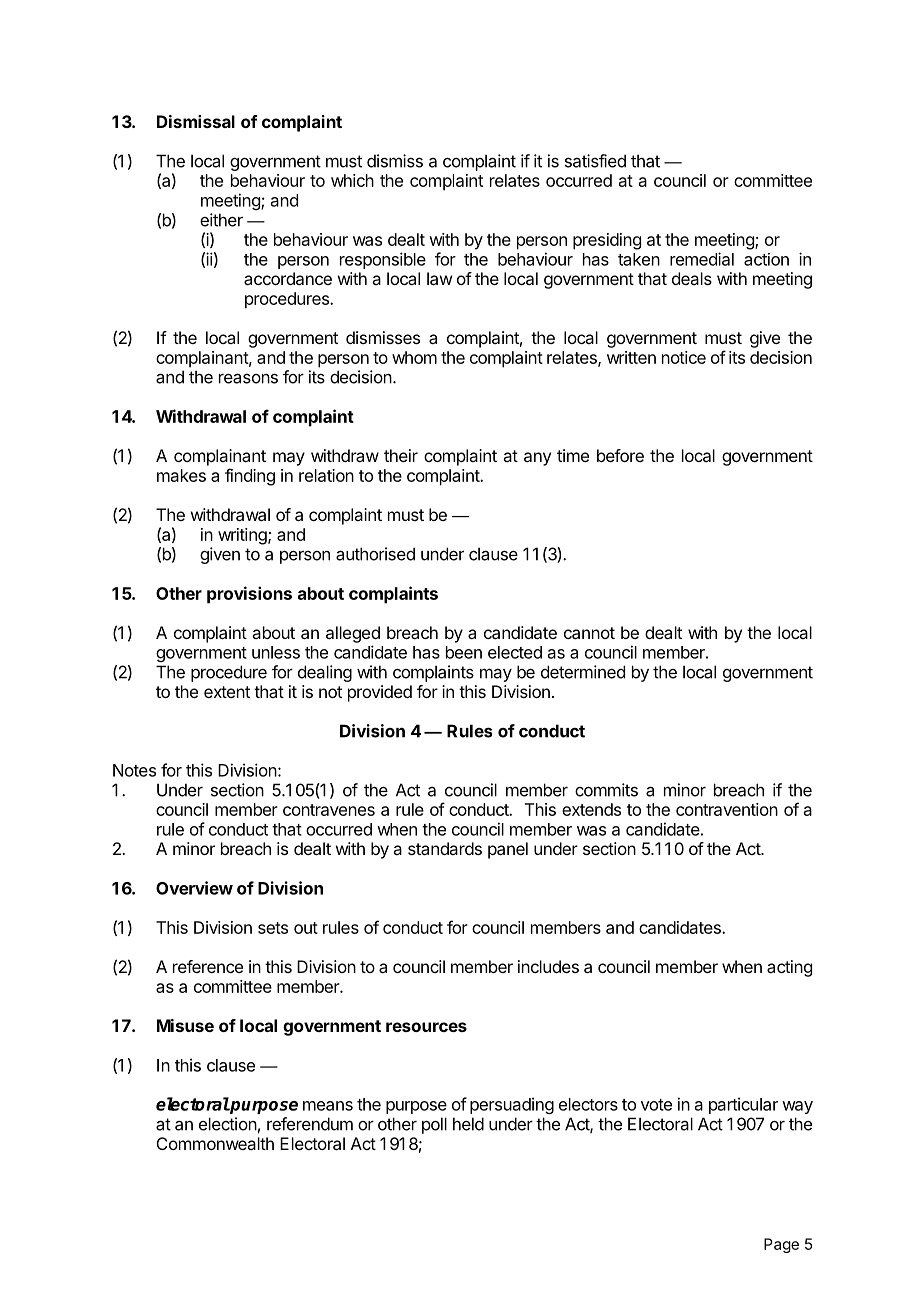  I want to click on their, so click(401, 455).
